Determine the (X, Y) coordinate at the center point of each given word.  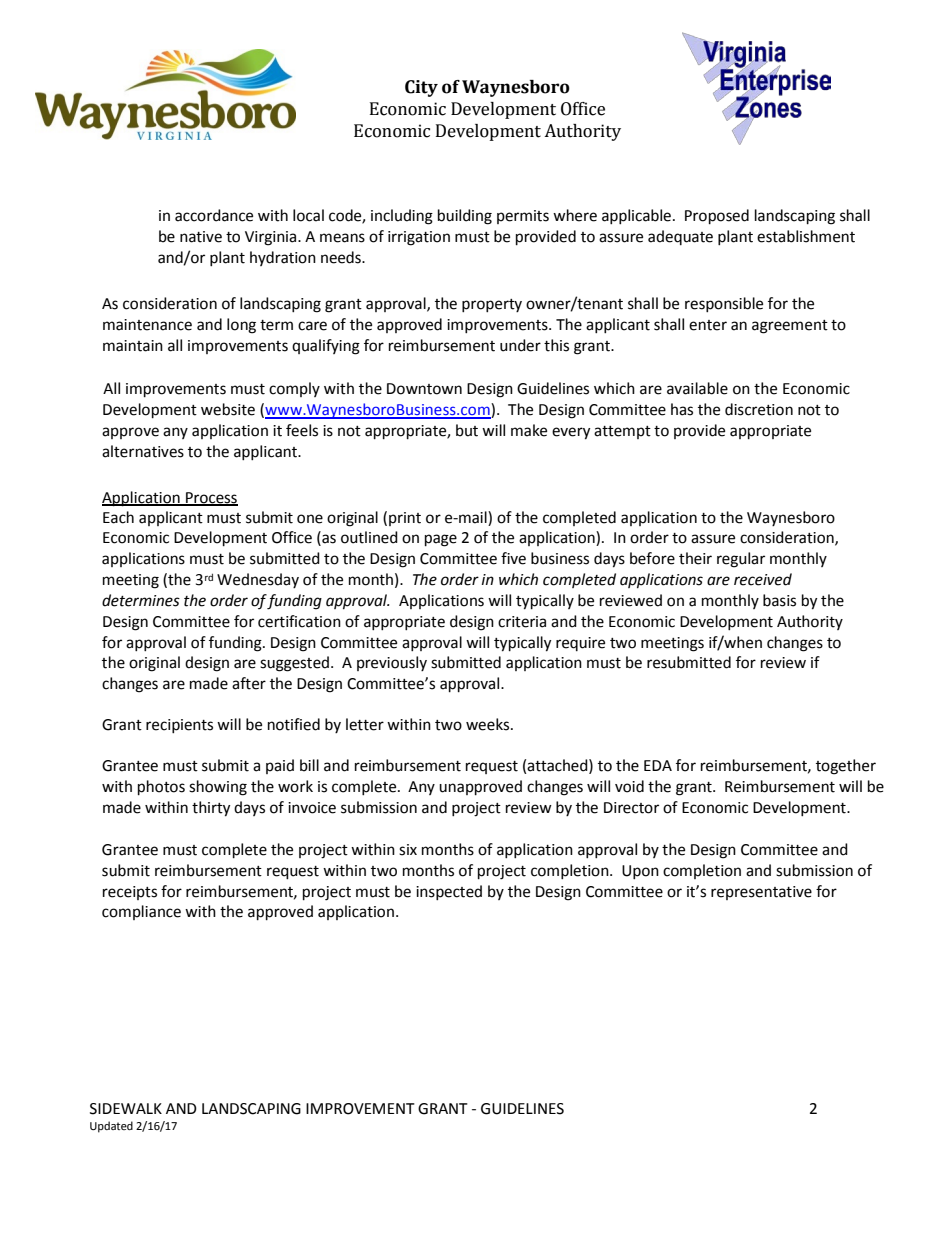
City (421, 88)
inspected (449, 892)
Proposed (717, 217)
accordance (214, 215)
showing (218, 788)
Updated (111, 1127)
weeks (489, 724)
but (467, 430)
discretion (759, 409)
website (228, 409)
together (846, 767)
